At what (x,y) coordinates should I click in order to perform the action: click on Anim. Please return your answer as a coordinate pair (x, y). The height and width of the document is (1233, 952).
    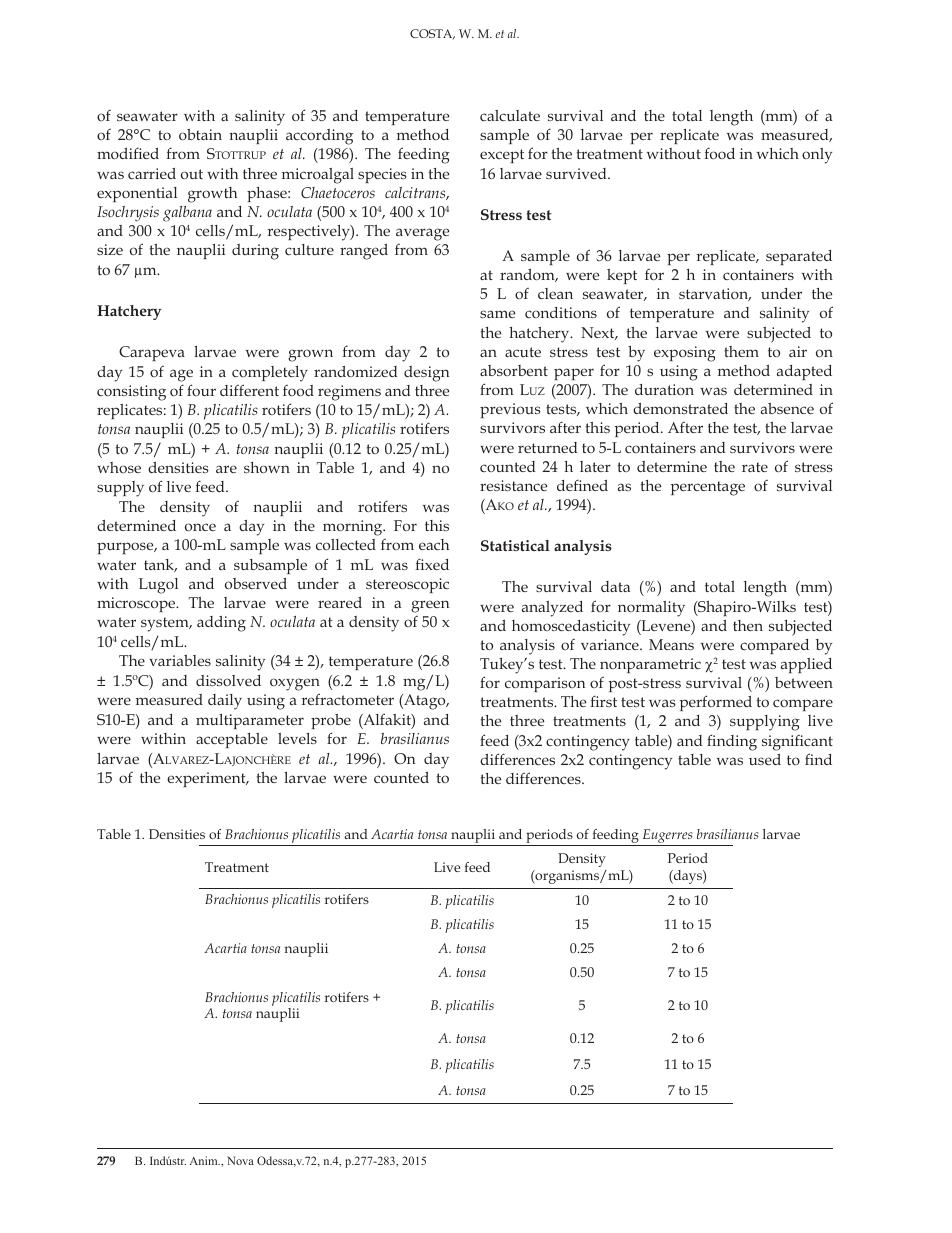
    Looking at the image, I should click on (205, 1160).
